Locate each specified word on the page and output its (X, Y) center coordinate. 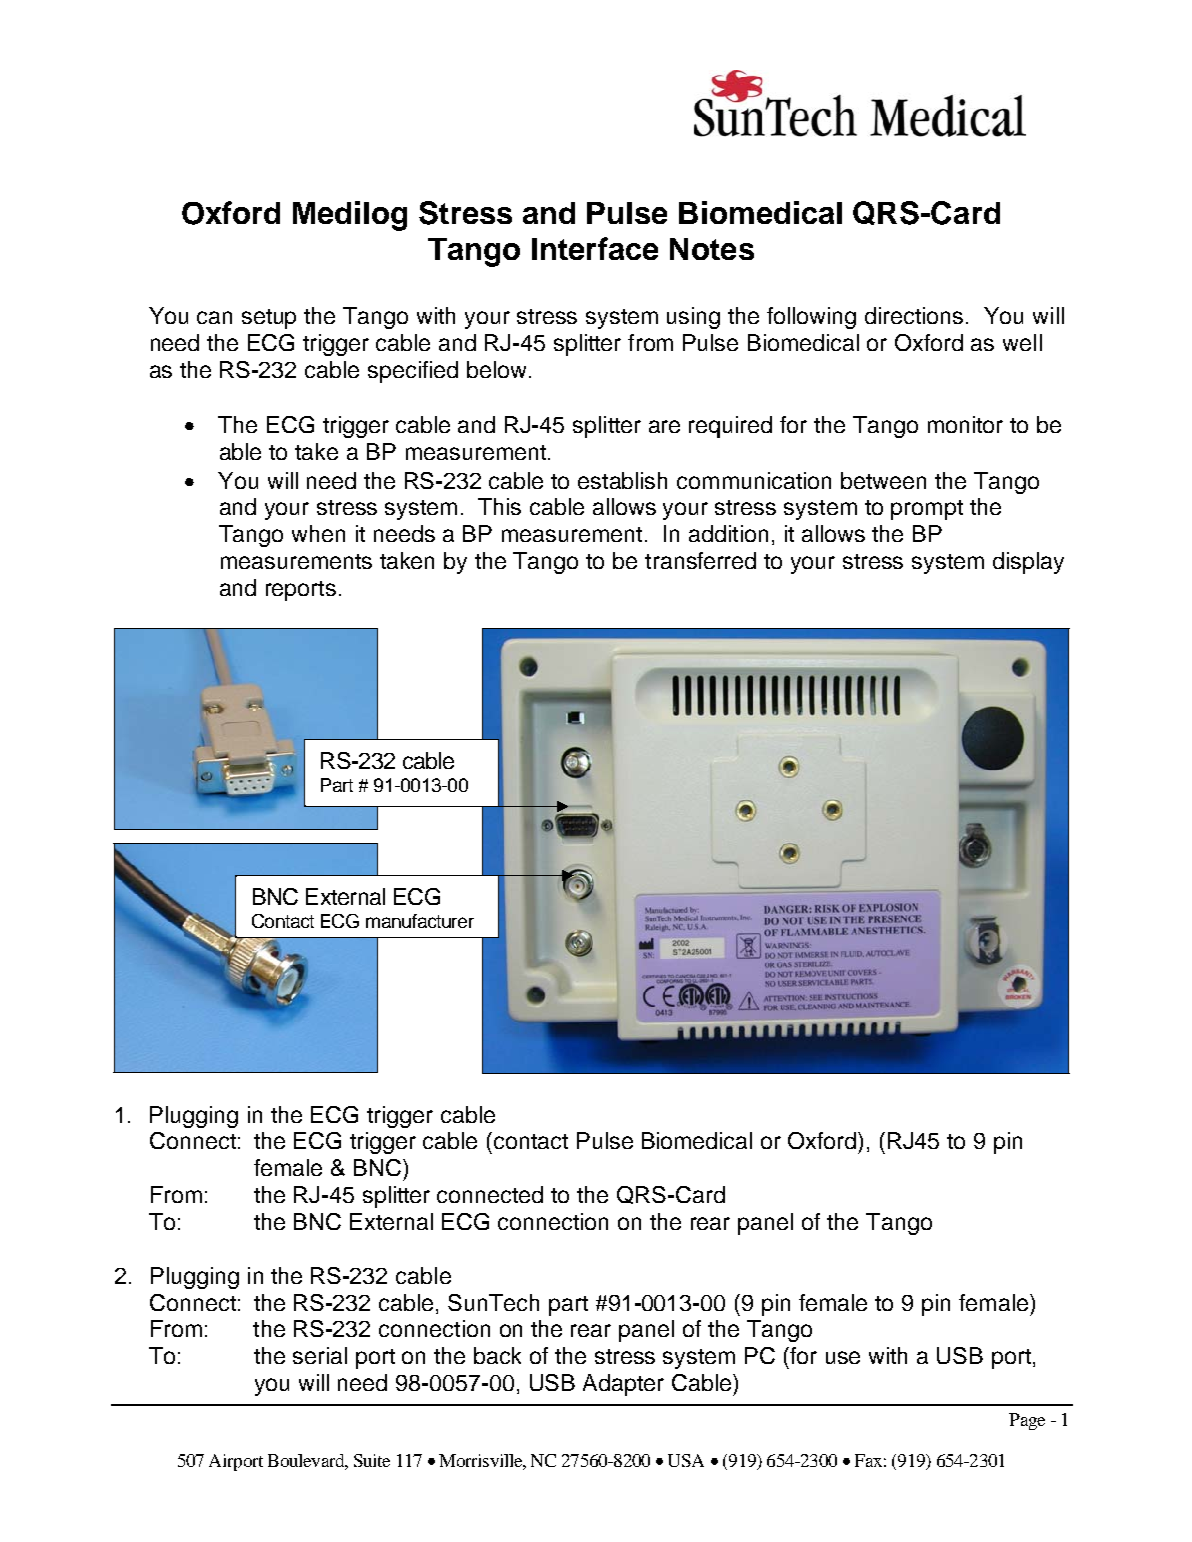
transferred (700, 560)
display (1028, 563)
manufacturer (420, 921)
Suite (372, 1460)
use (843, 1357)
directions (914, 315)
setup (269, 319)
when (318, 533)
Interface (595, 248)
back (497, 1355)
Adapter (623, 1385)
